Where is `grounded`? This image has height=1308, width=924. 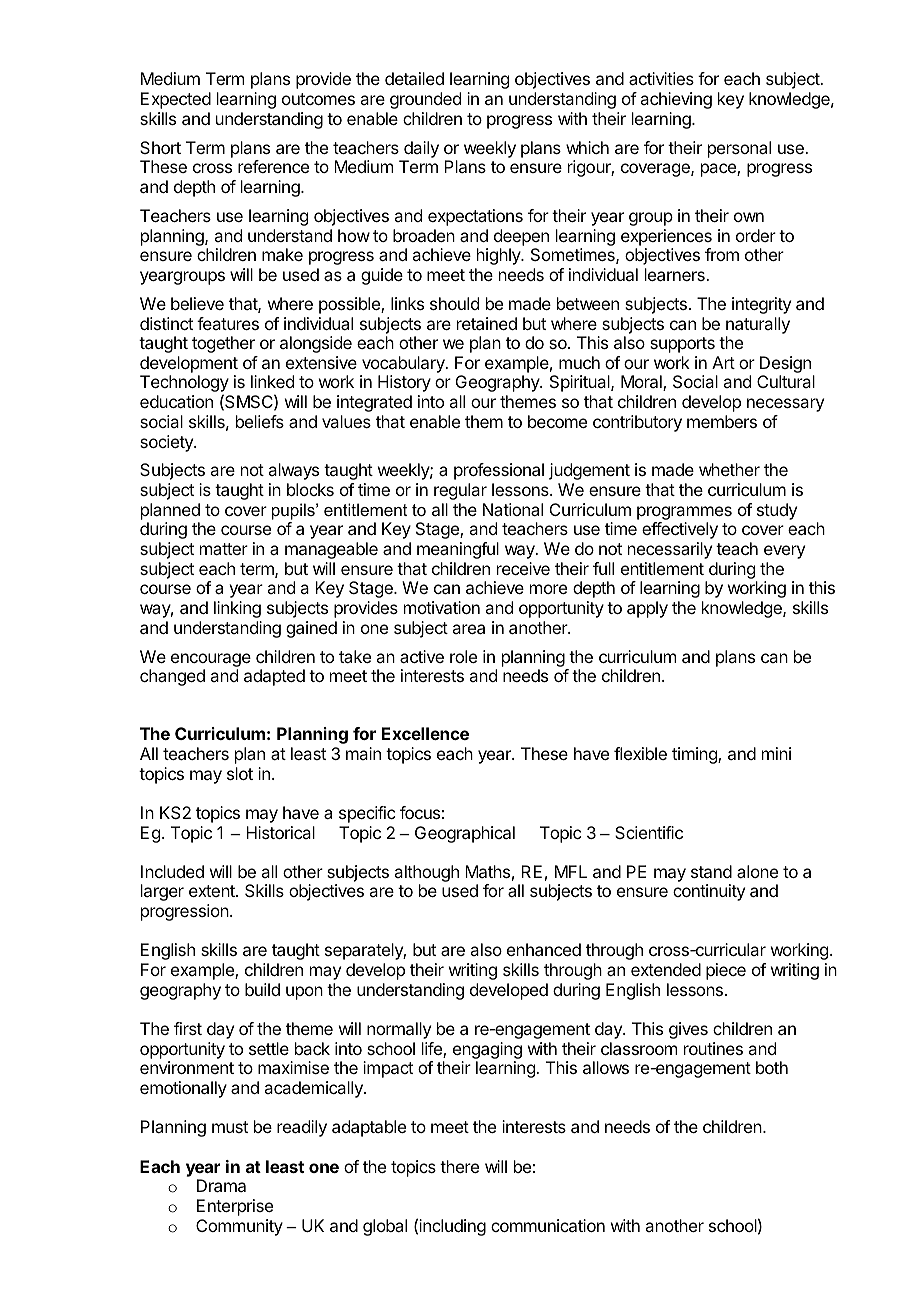 grounded is located at coordinates (425, 100).
